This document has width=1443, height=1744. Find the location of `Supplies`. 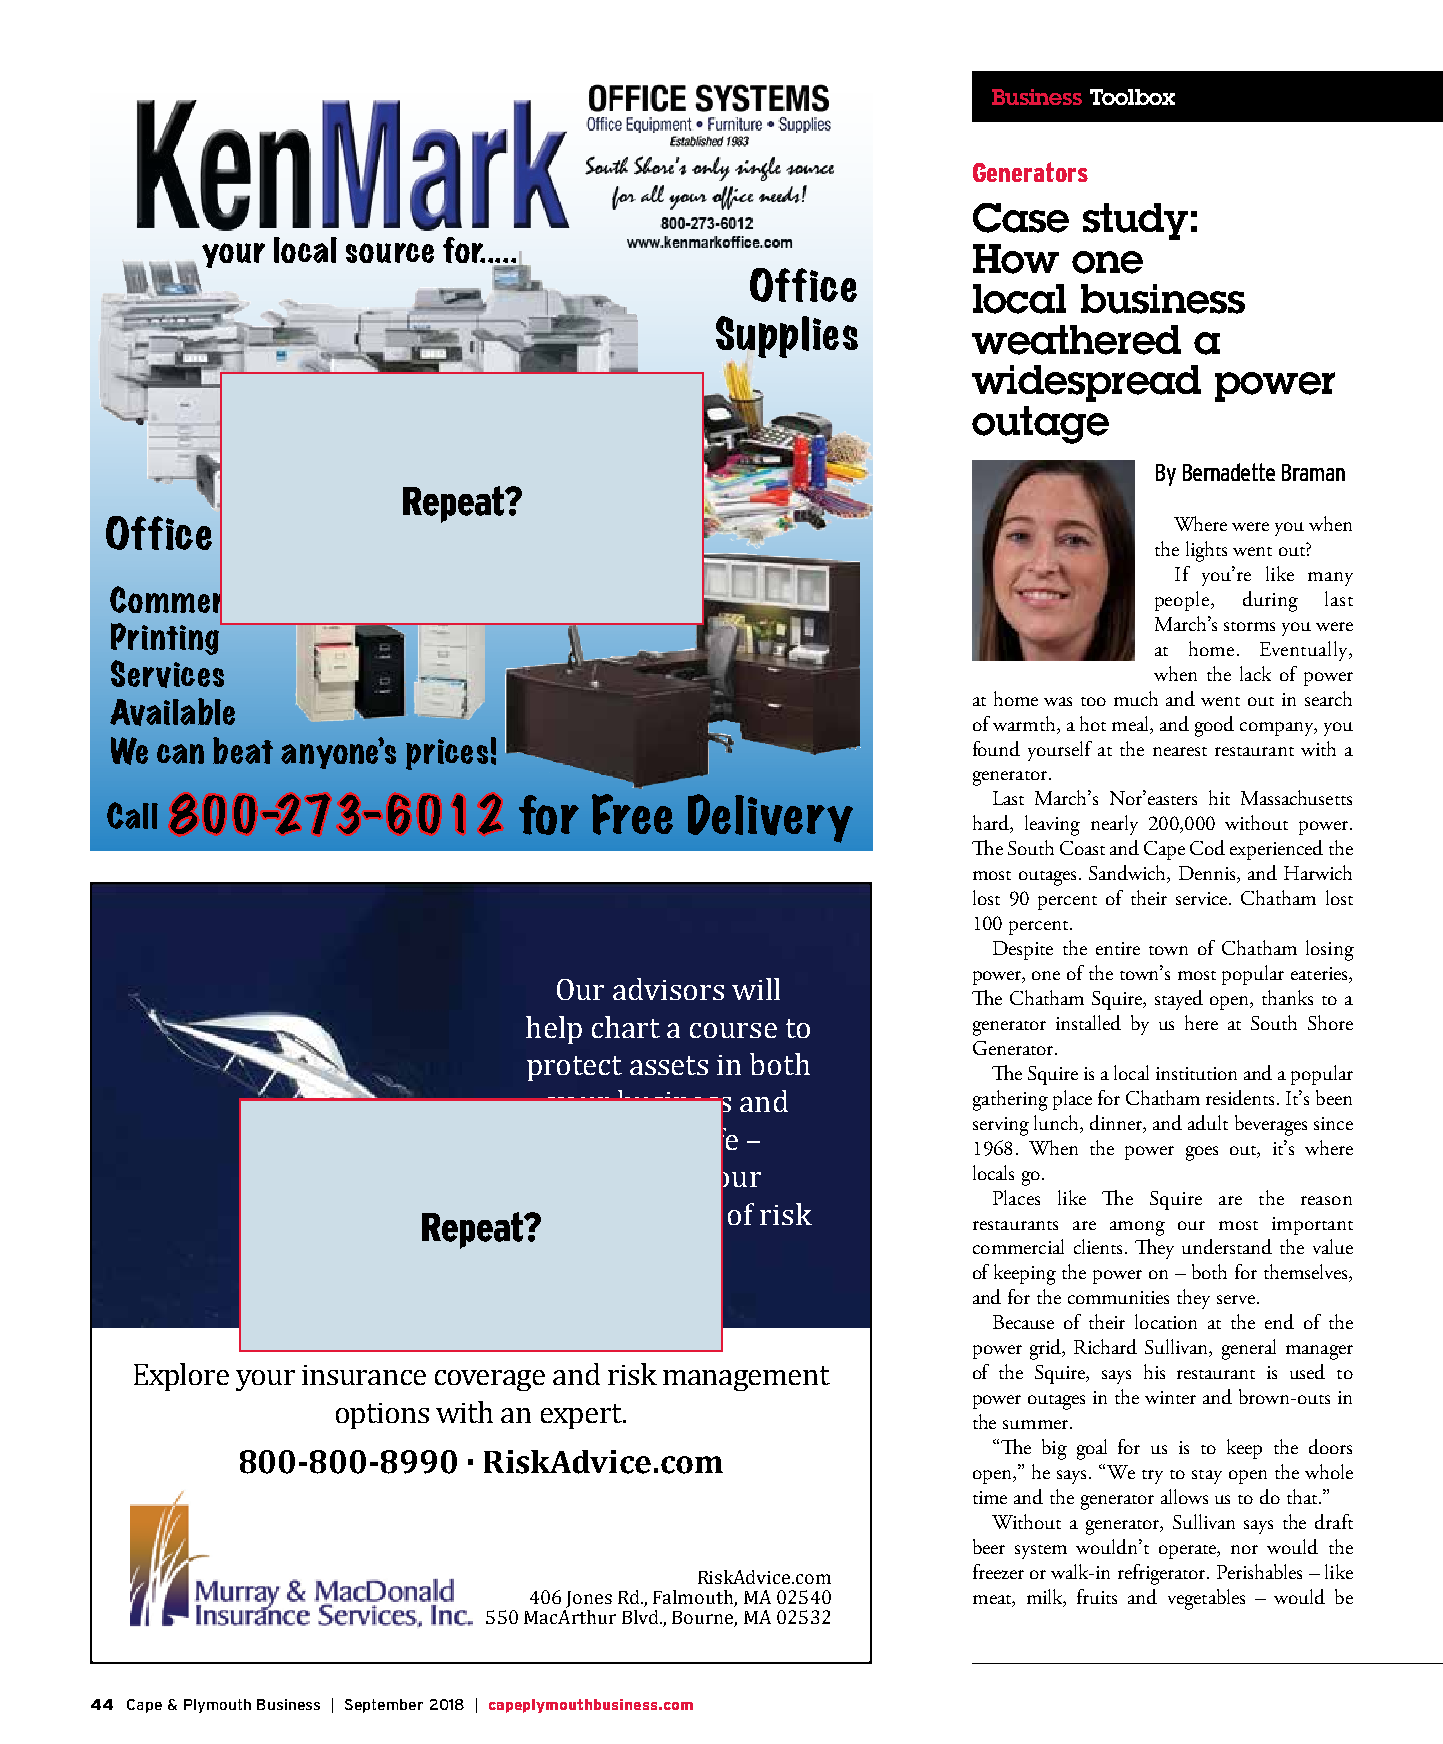

Supplies is located at coordinates (787, 337).
